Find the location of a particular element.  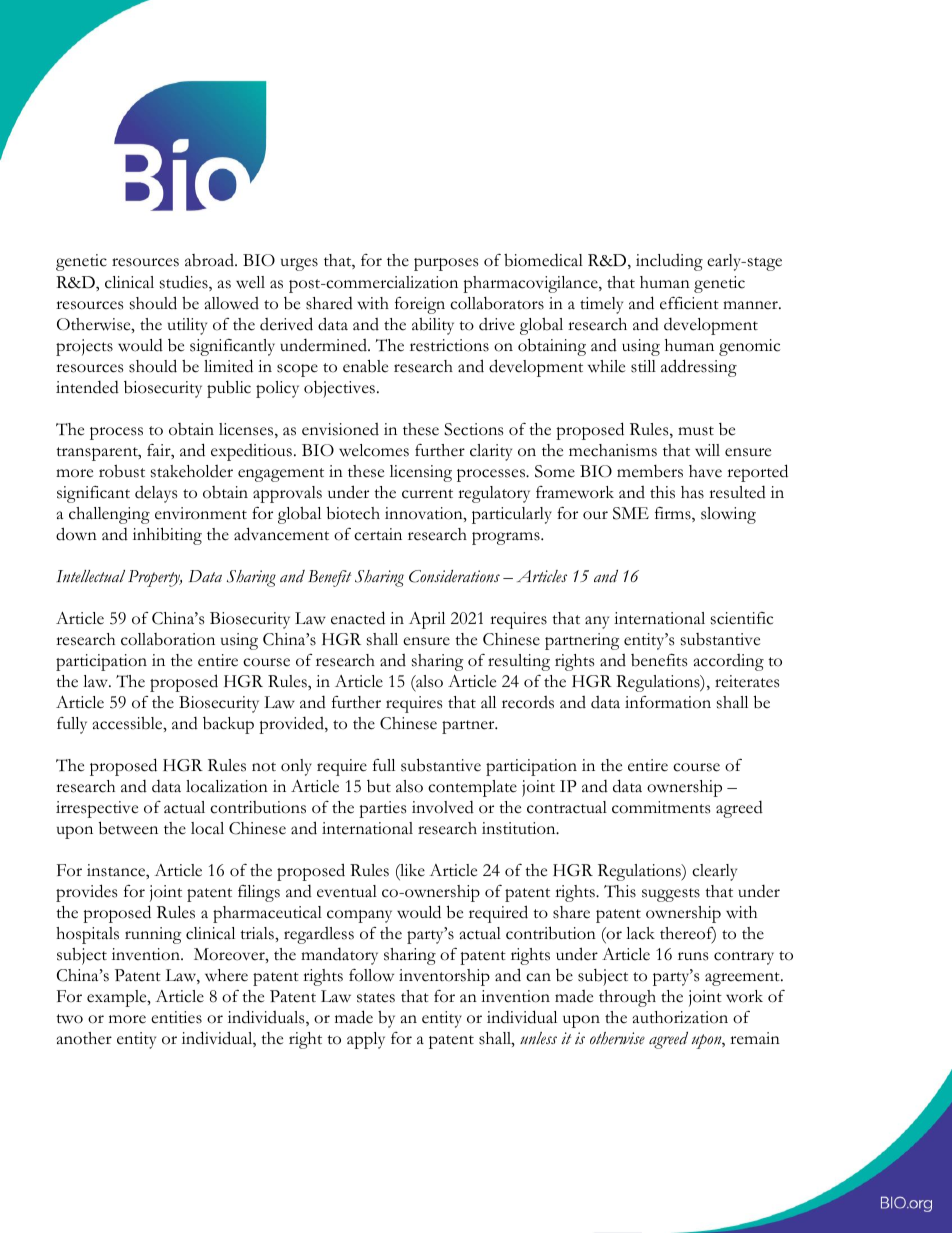

licensing is located at coordinates (421, 473).
